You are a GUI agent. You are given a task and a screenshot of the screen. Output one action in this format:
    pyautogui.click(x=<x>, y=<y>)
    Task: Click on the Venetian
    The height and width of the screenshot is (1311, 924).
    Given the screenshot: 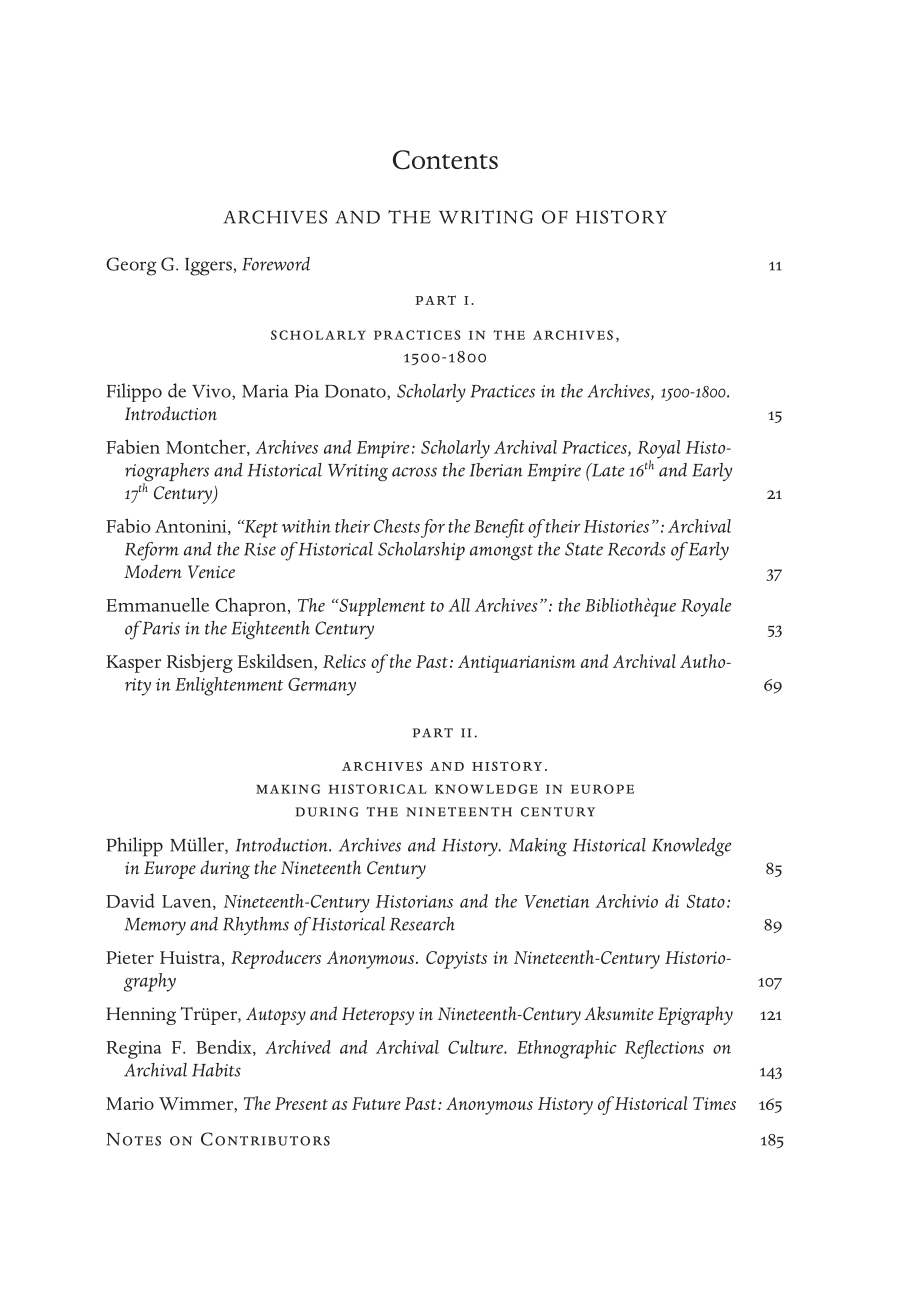 What is the action you would take?
    pyautogui.click(x=557, y=901)
